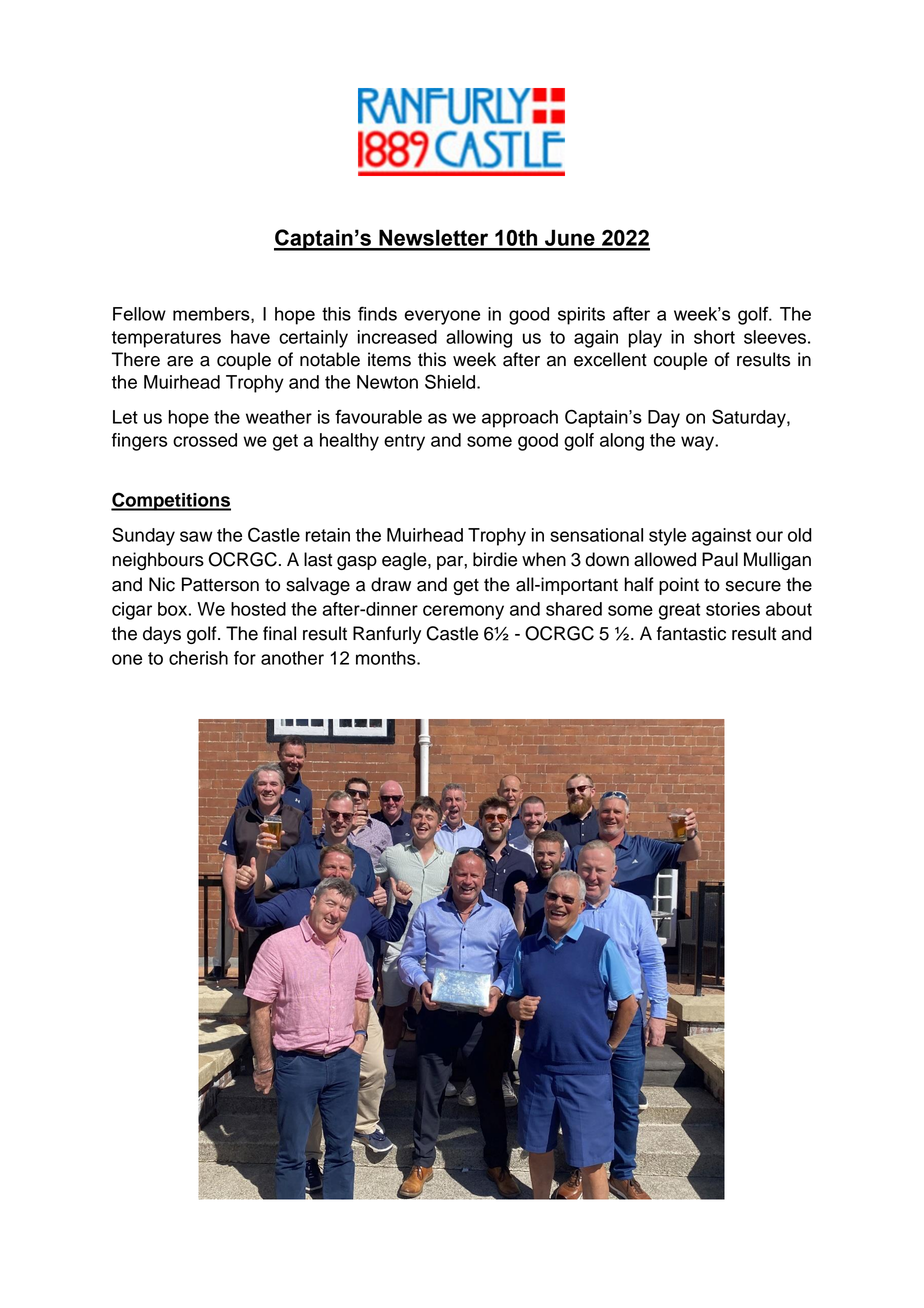 This page has width=924, height=1308. I want to click on style, so click(667, 537).
